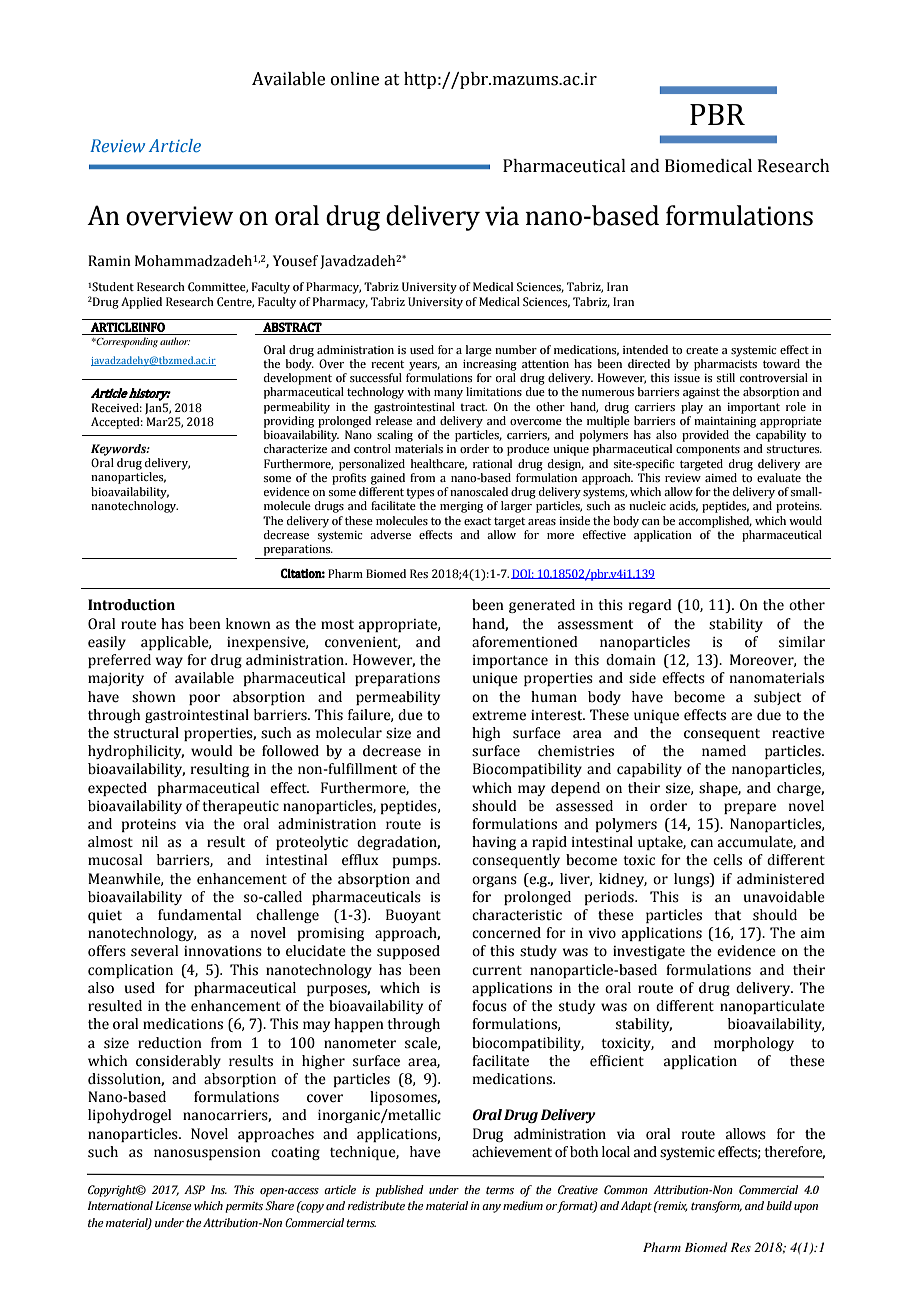  What do you see at coordinates (492, 463) in the screenshot?
I see `rational` at bounding box center [492, 463].
